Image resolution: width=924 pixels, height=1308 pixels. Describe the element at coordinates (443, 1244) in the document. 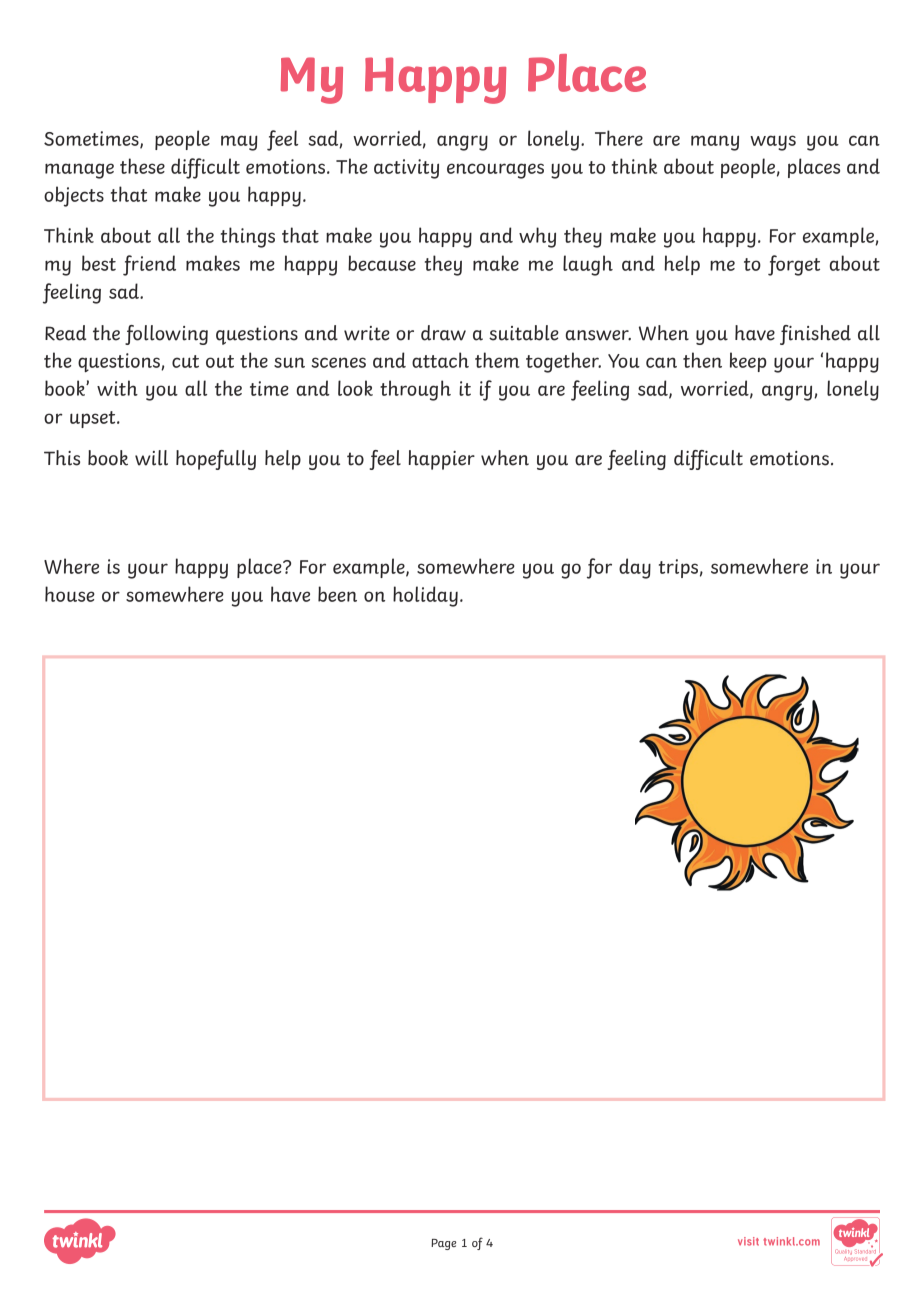

I see `Page` at that location.
